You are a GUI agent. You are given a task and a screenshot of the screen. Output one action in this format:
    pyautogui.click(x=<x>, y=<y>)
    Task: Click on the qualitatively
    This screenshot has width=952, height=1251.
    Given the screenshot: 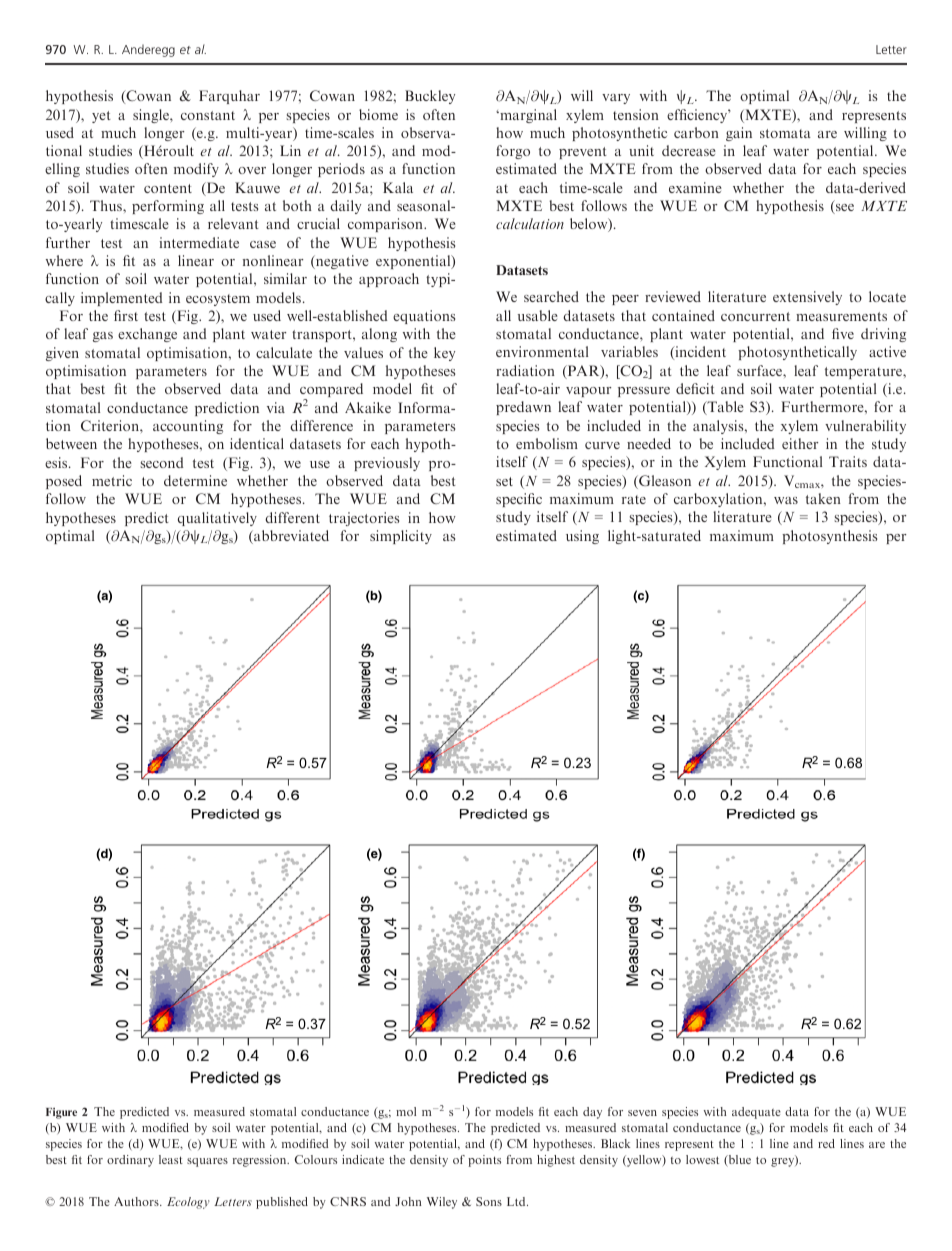 What is the action you would take?
    pyautogui.click(x=217, y=519)
